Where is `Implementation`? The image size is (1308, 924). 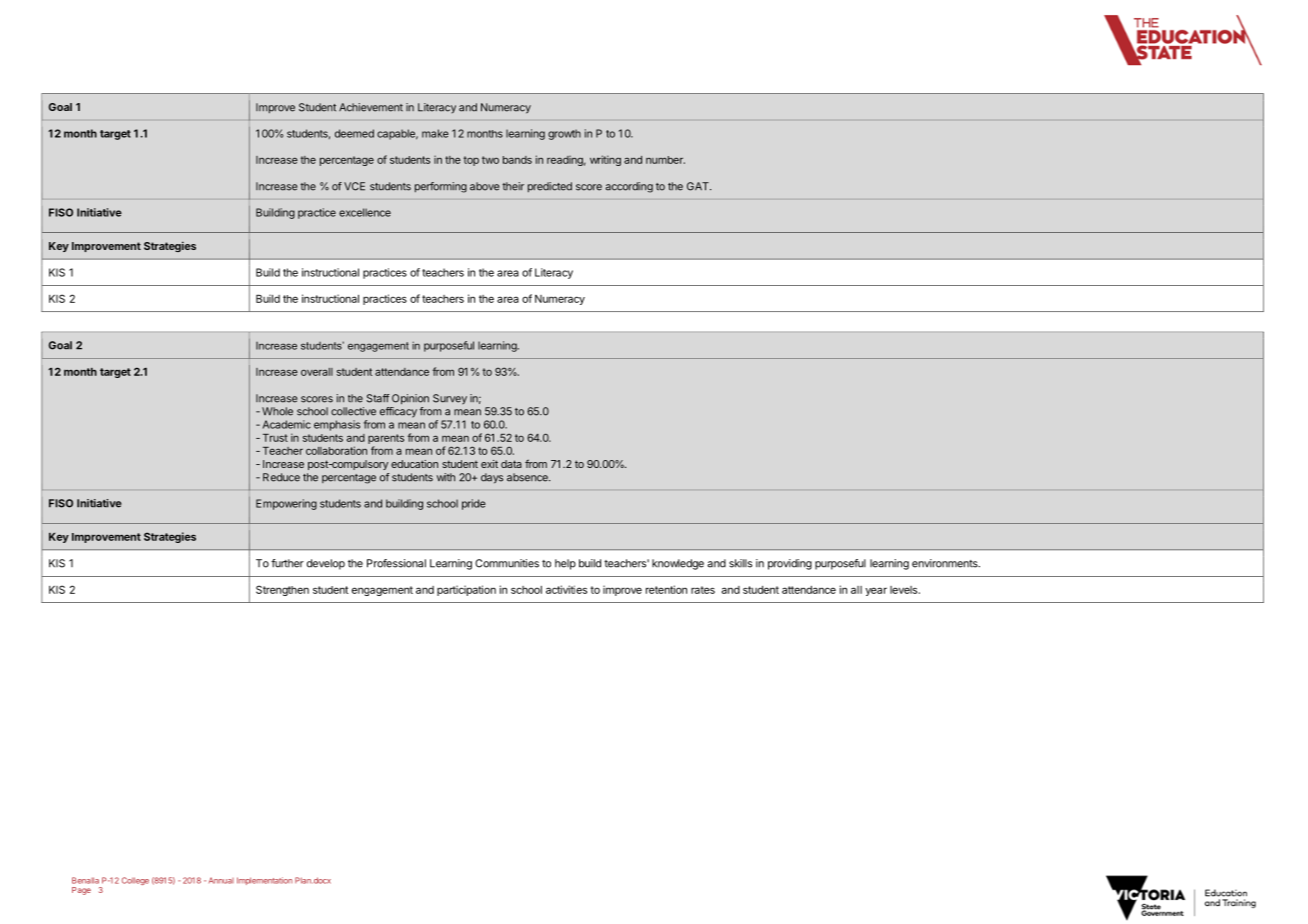 Implementation is located at coordinates (264, 881).
